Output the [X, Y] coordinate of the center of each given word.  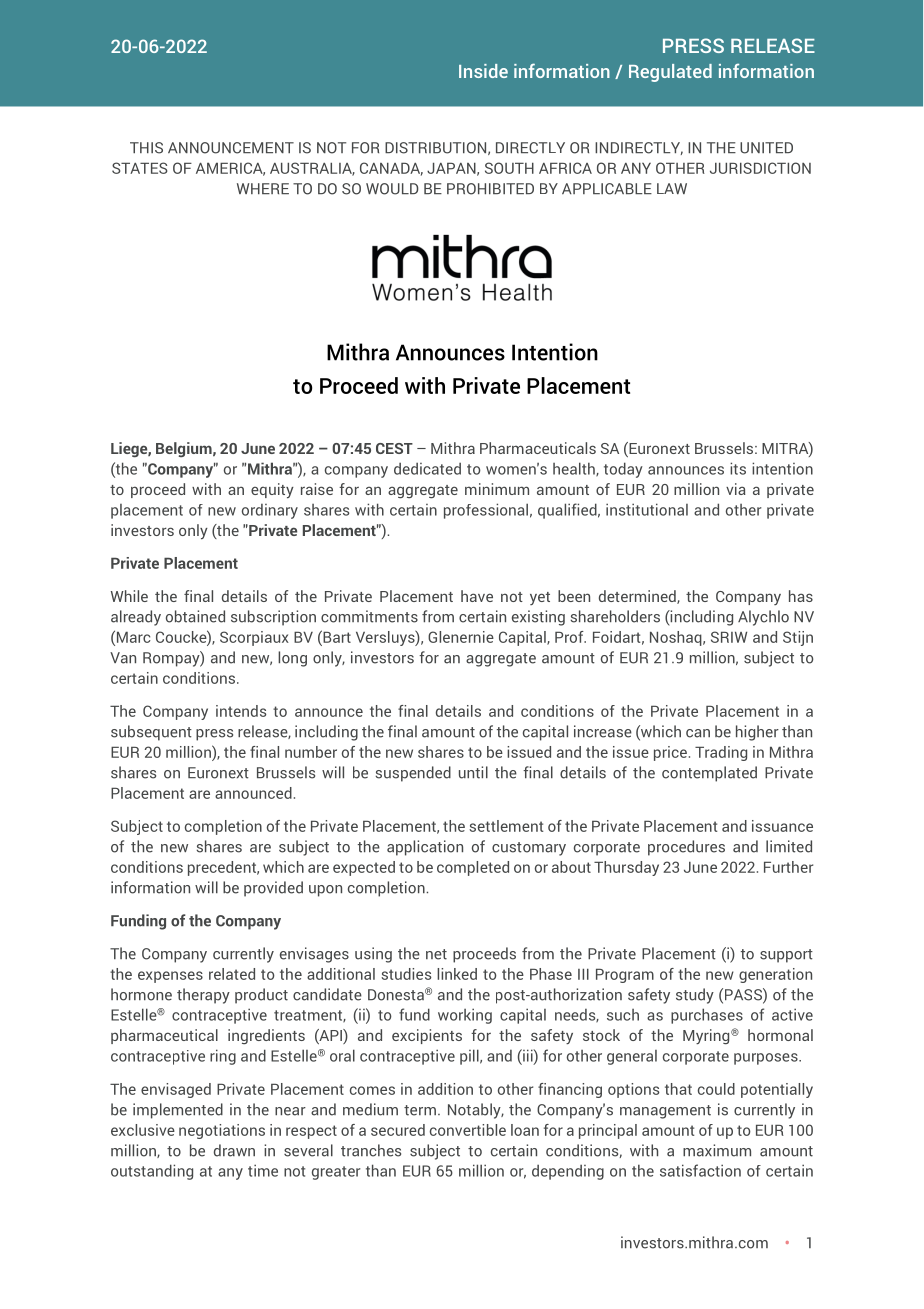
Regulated [670, 73]
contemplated [709, 774]
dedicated [427, 468]
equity [272, 491]
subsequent [151, 733]
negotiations [222, 1131]
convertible [468, 1130]
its [738, 468]
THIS [146, 148]
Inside [483, 71]
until [473, 772]
